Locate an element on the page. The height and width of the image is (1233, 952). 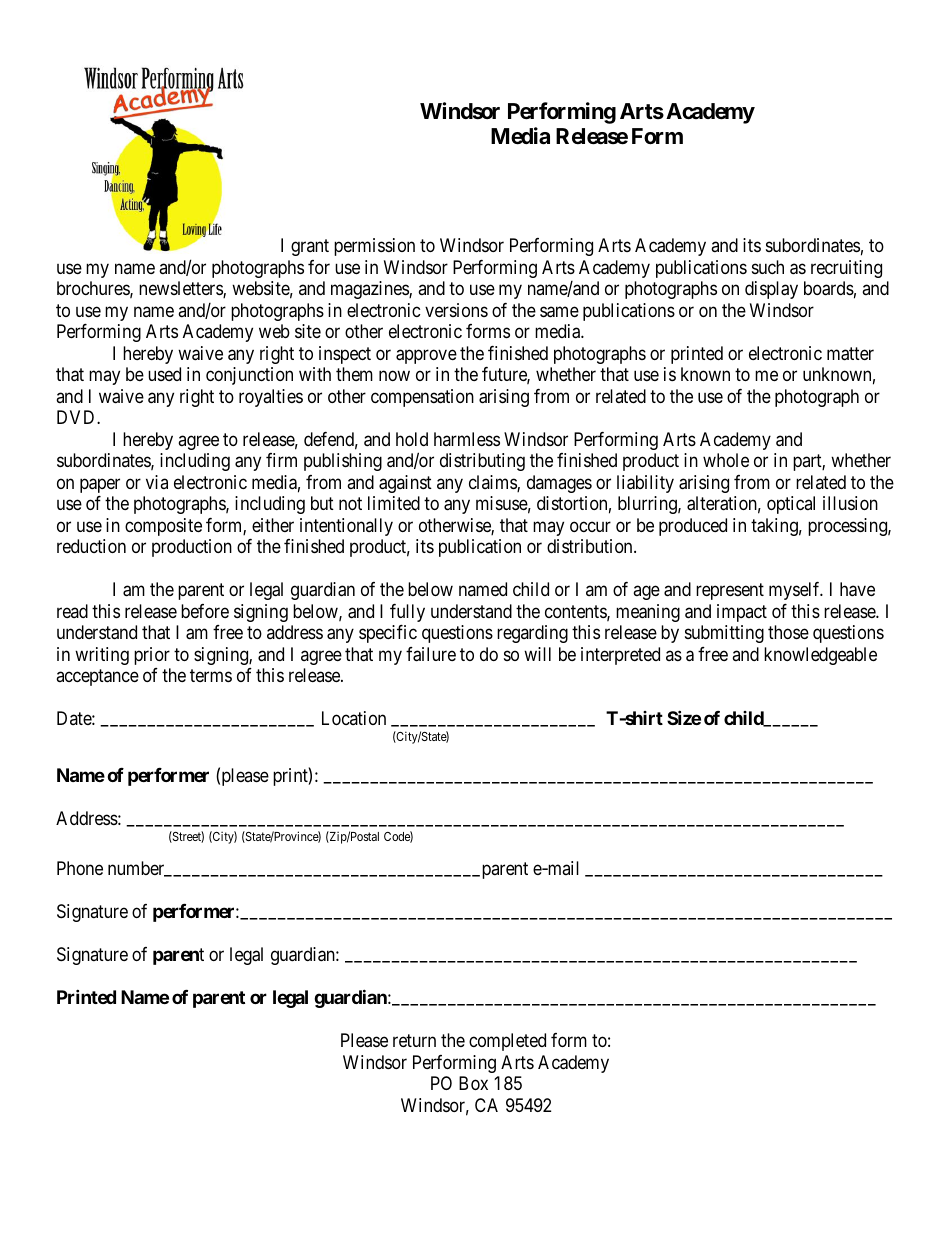
return is located at coordinates (414, 1041).
